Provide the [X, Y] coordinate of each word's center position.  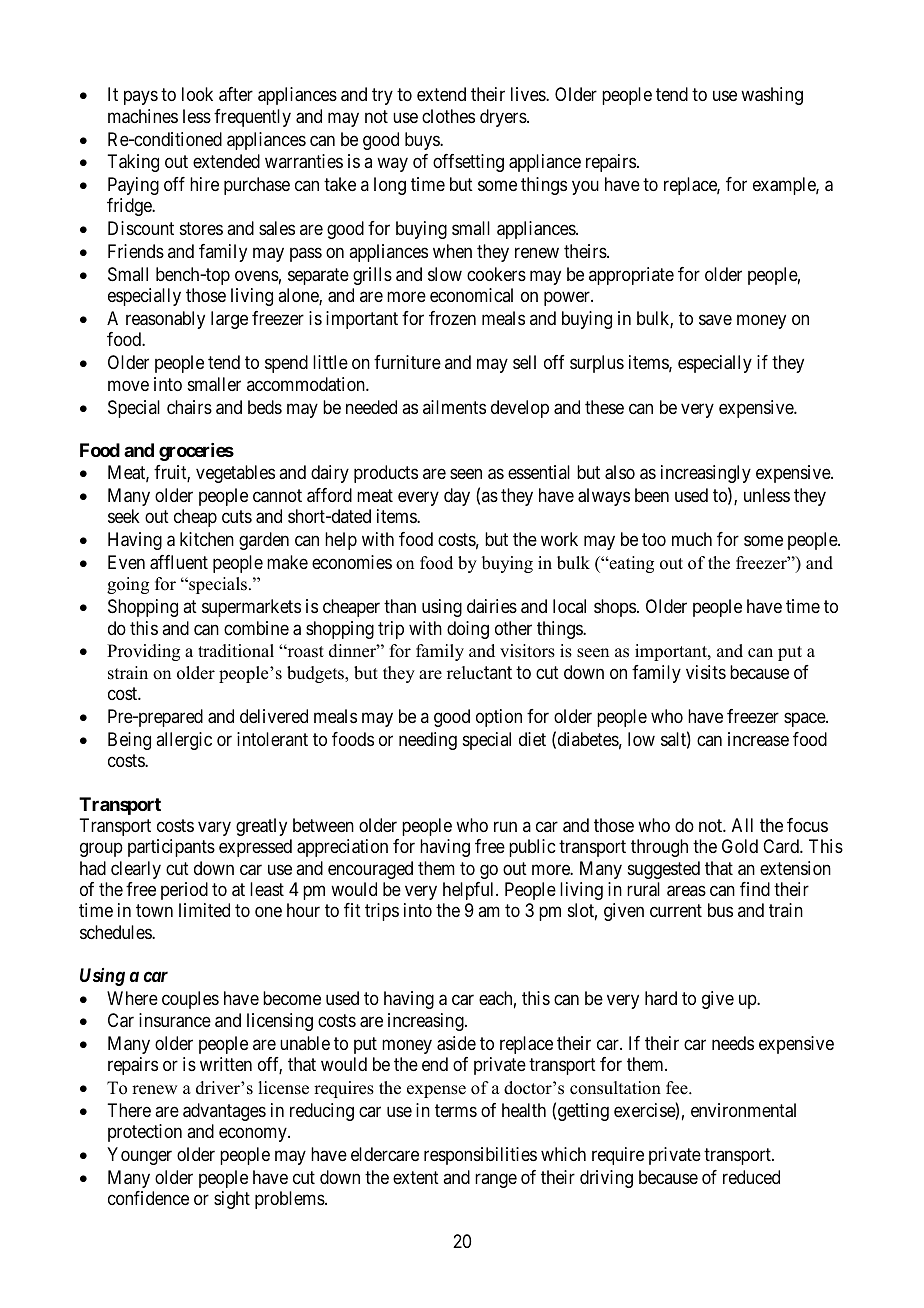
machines [143, 116]
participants [171, 848]
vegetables [235, 474]
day [457, 497]
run [505, 826]
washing [772, 96]
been [652, 495]
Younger [139, 1156]
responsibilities [480, 1156]
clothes [448, 116]
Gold [740, 846]
